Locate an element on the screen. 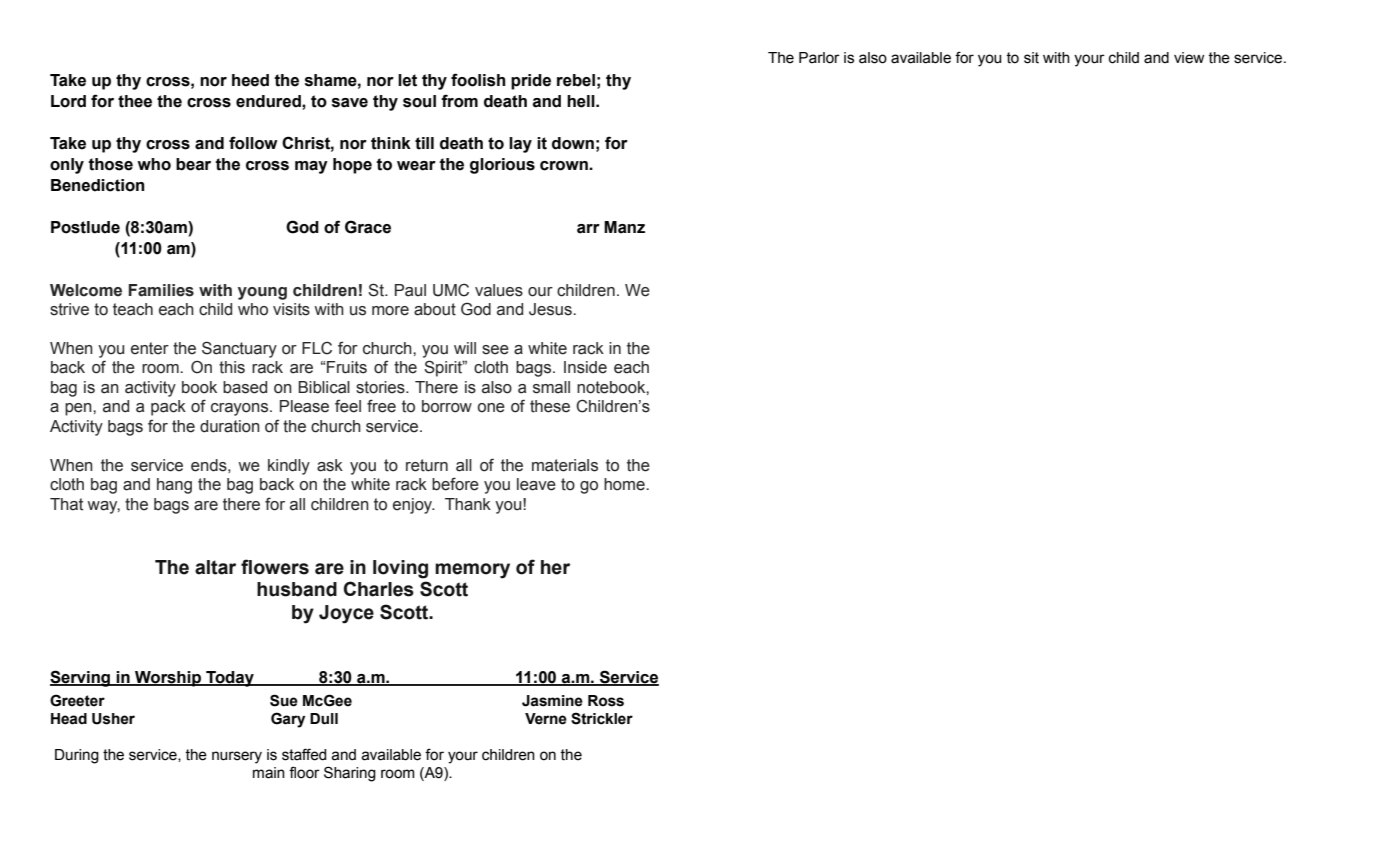  nursery is located at coordinates (237, 757).
